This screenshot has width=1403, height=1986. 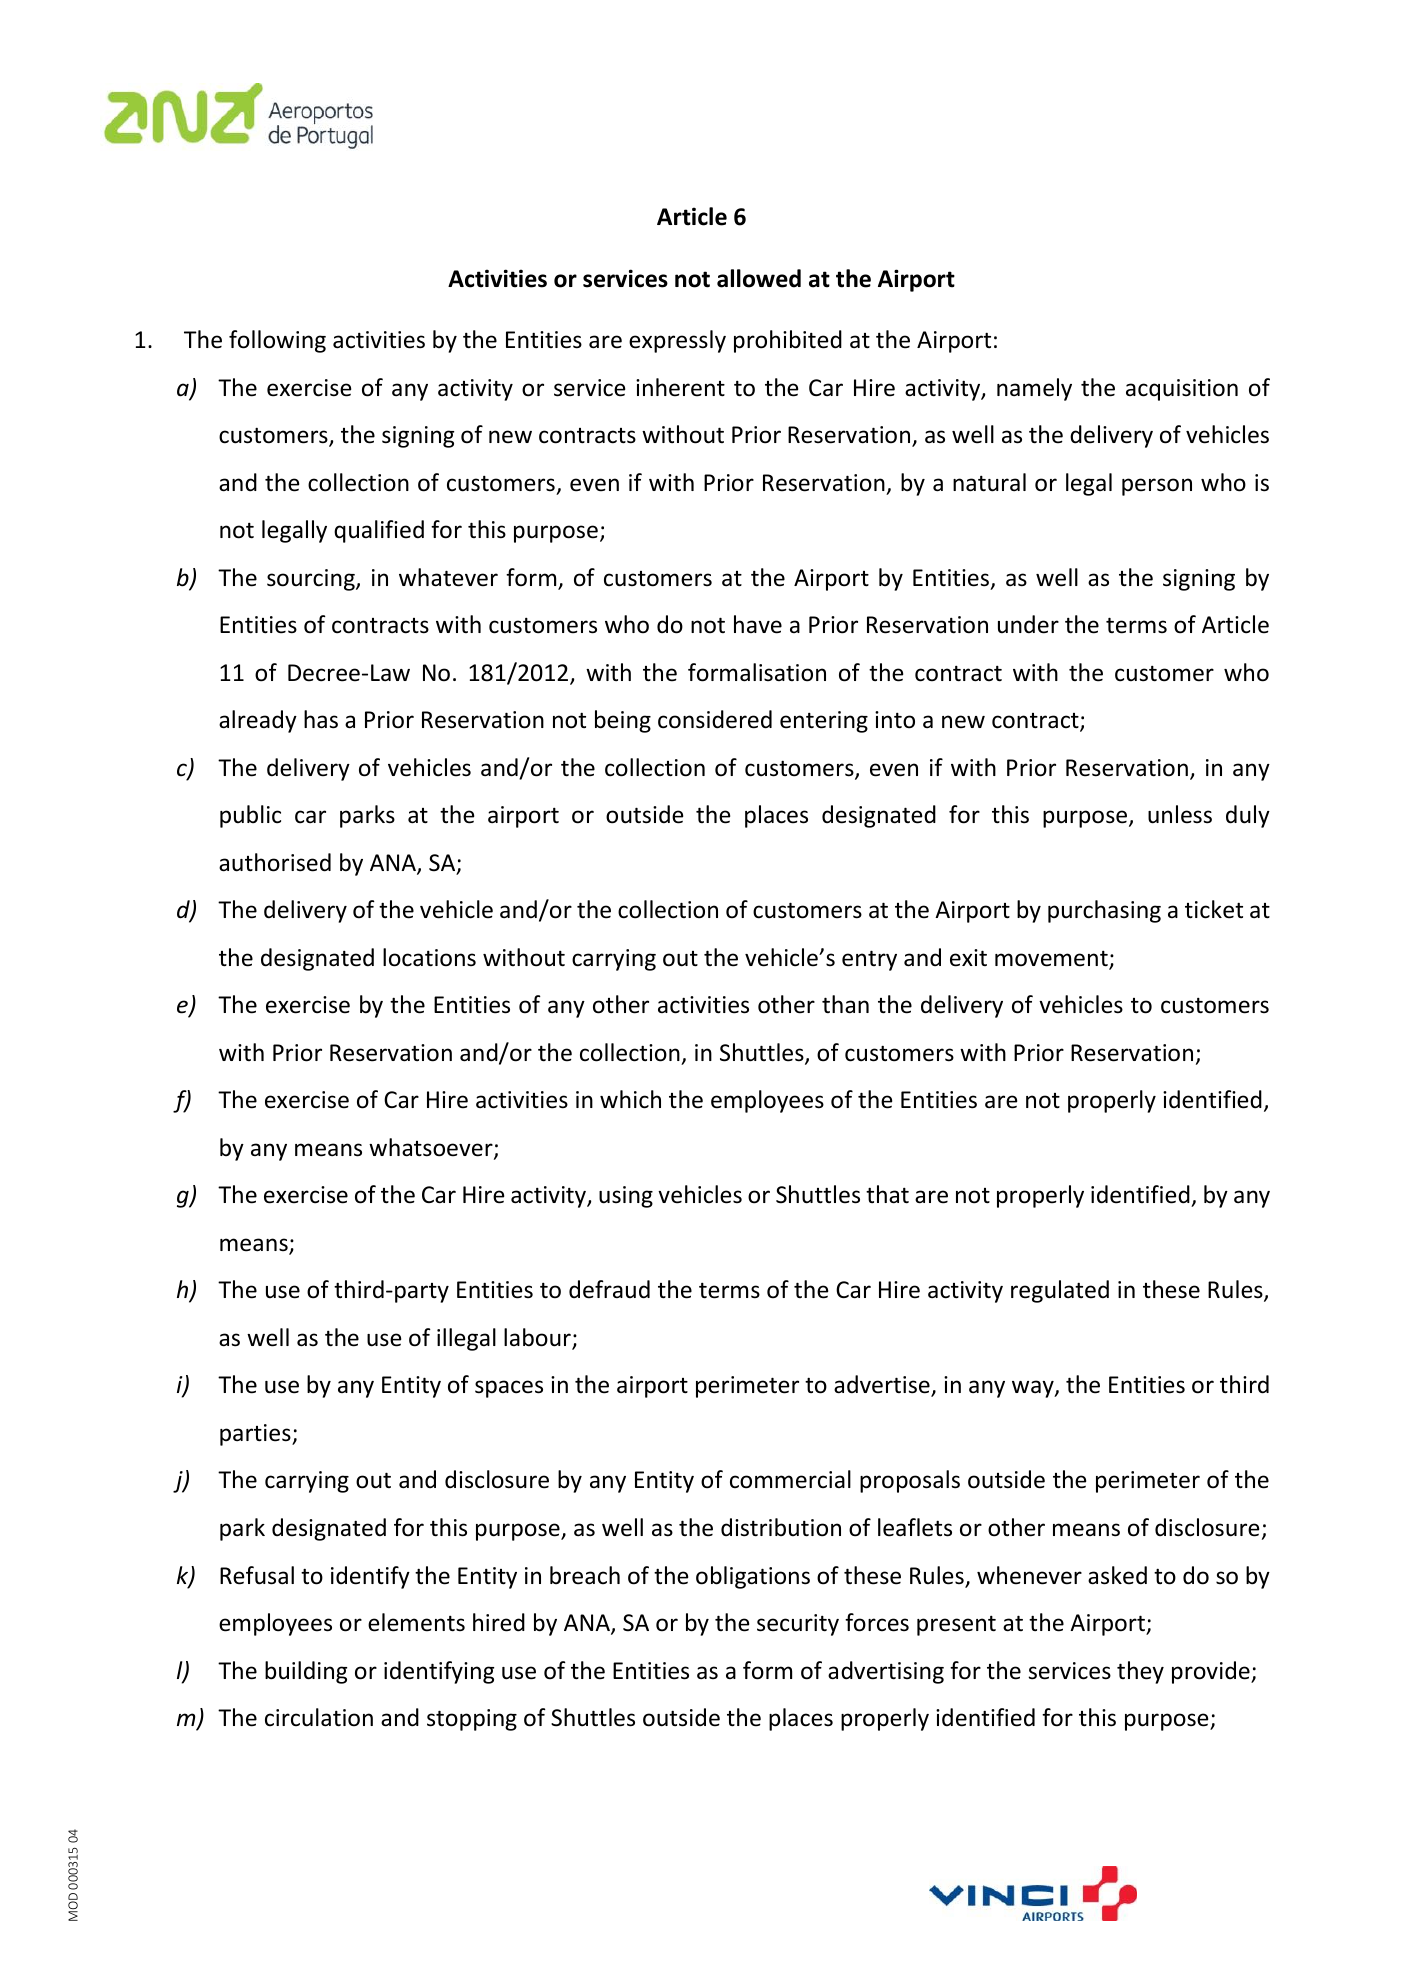 What do you see at coordinates (1180, 814) in the screenshot?
I see `unless` at bounding box center [1180, 814].
